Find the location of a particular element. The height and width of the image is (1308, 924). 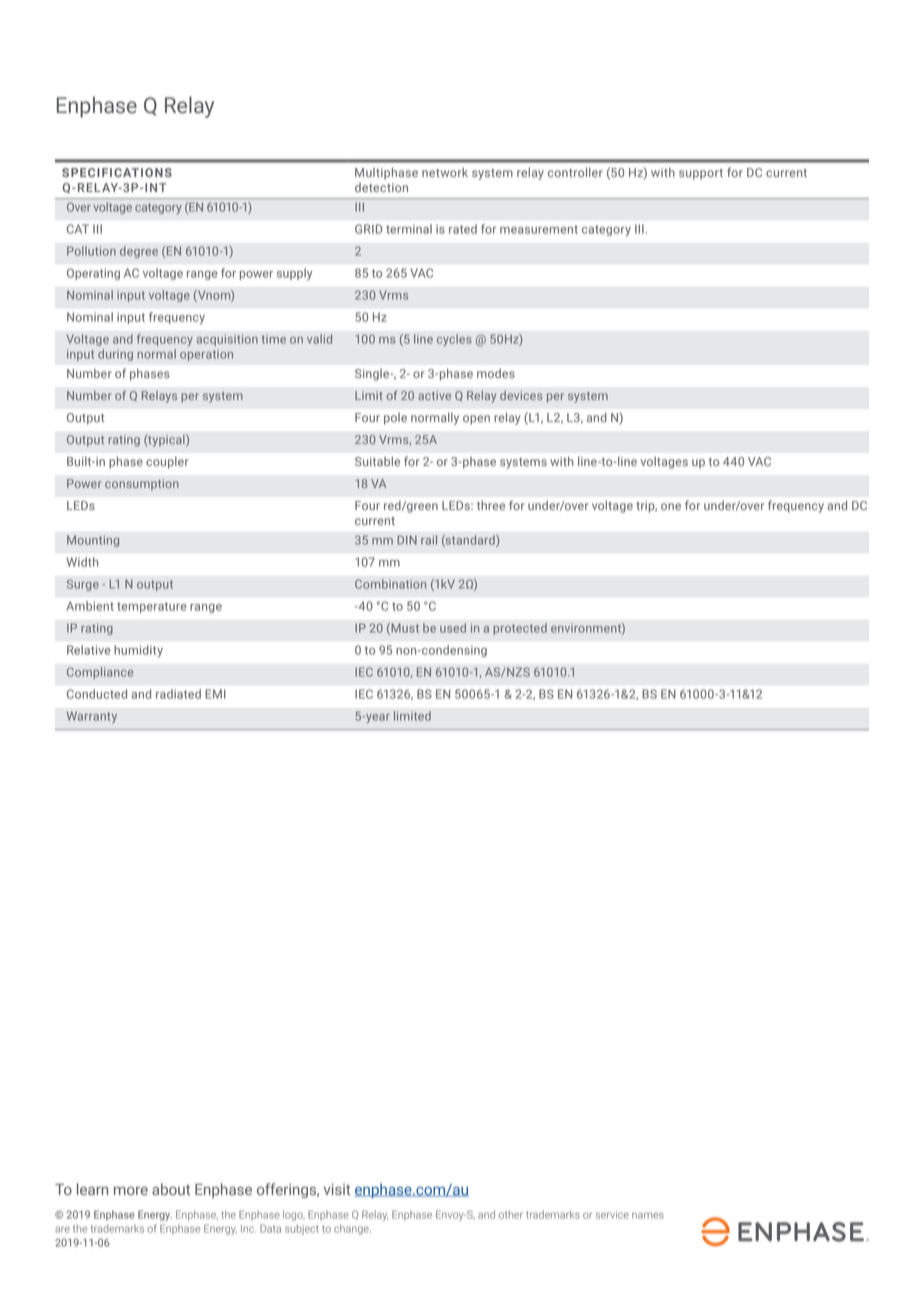

radiated is located at coordinates (178, 694).
